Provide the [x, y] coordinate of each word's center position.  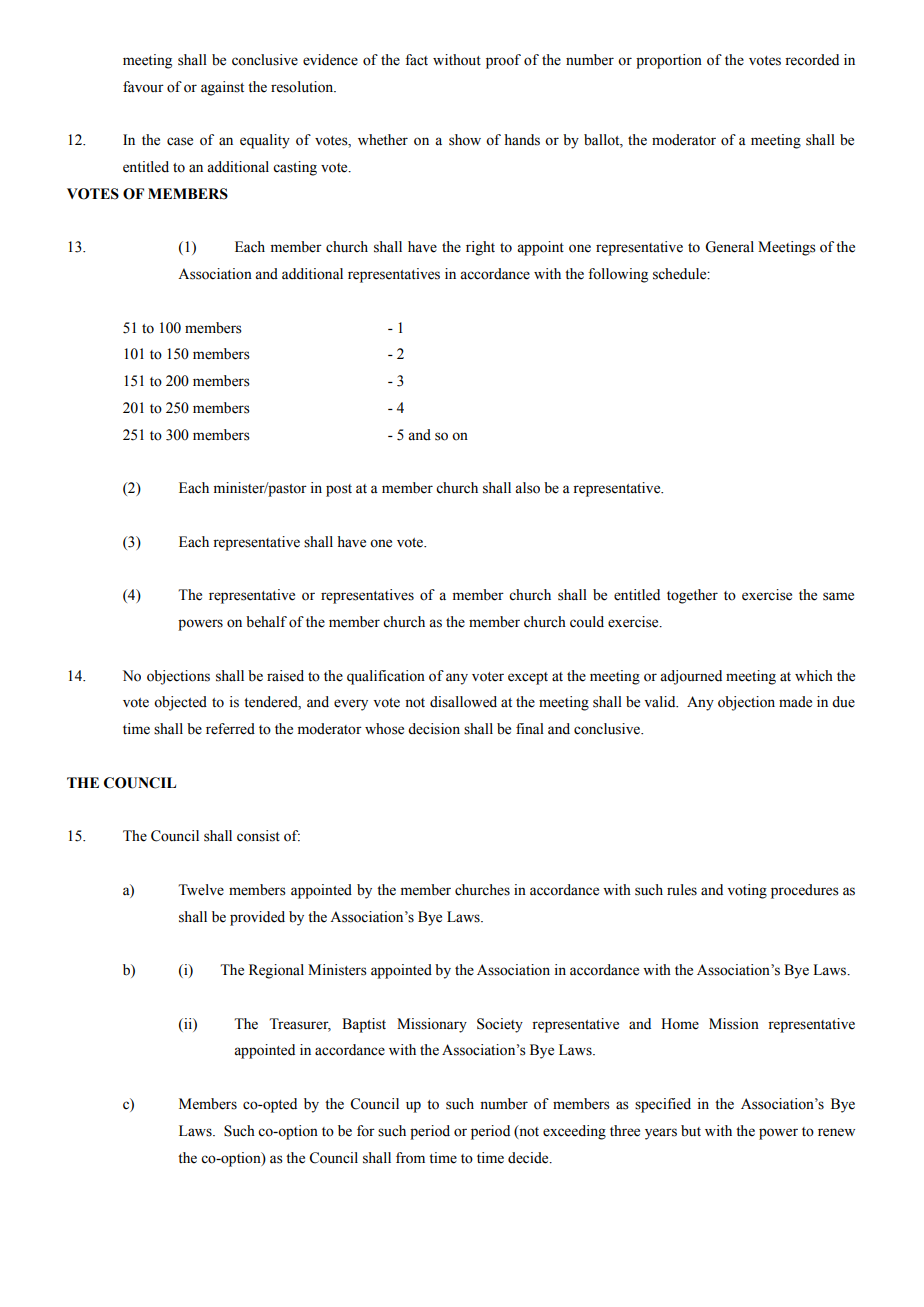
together [692, 596]
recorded [812, 60]
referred [230, 729]
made [795, 702]
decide [529, 1158]
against [222, 88]
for [366, 1131]
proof [503, 61]
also [527, 488]
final [530, 728]
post [339, 490]
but [691, 1131]
